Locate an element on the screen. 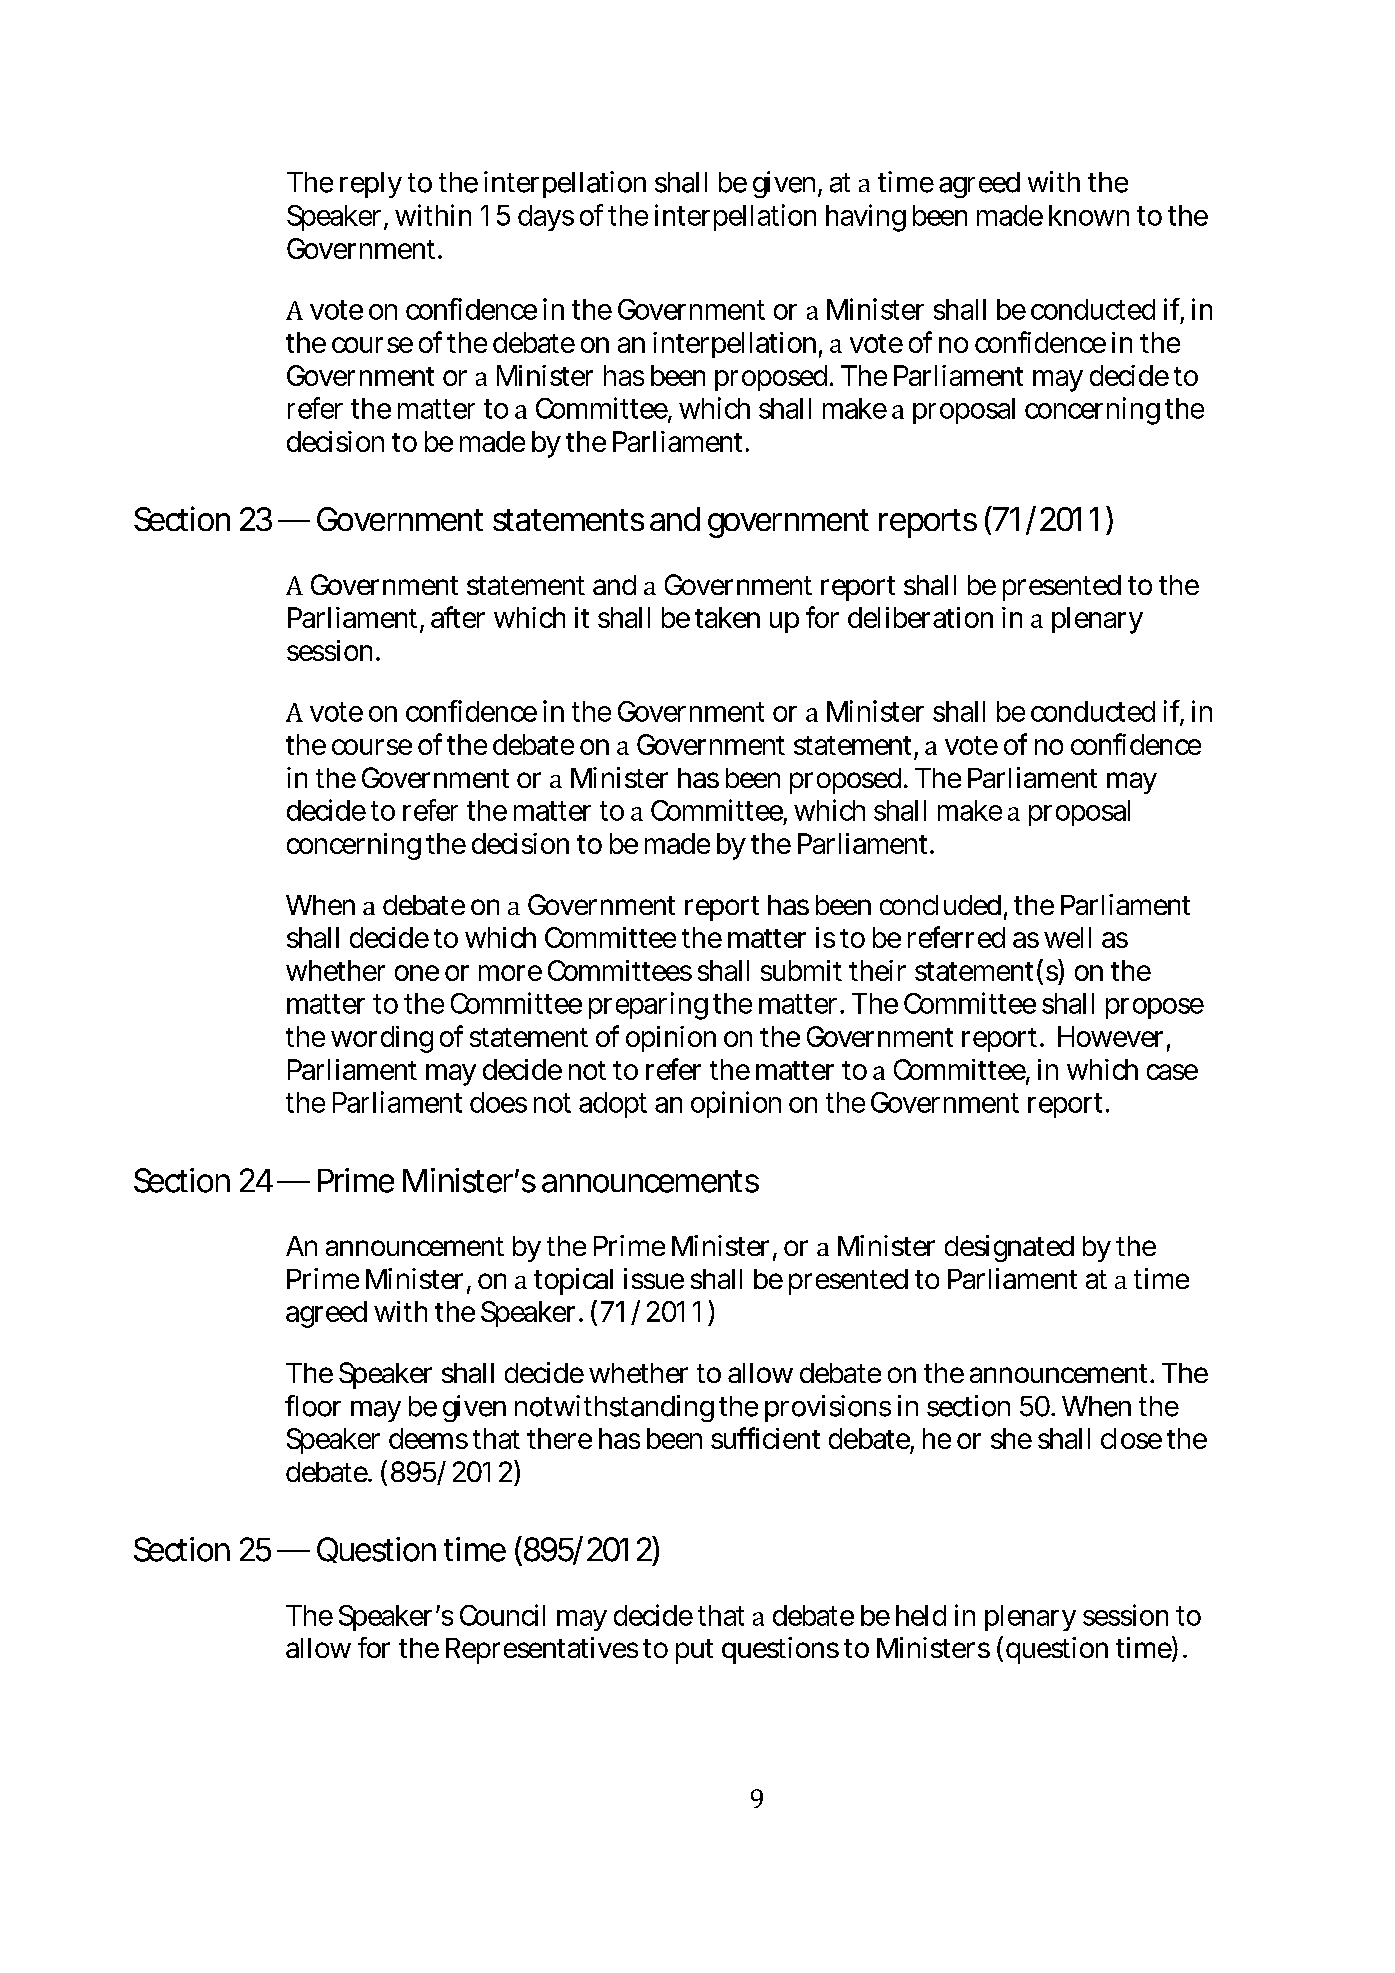 The image size is (1395, 1973). known is located at coordinates (1089, 215).
